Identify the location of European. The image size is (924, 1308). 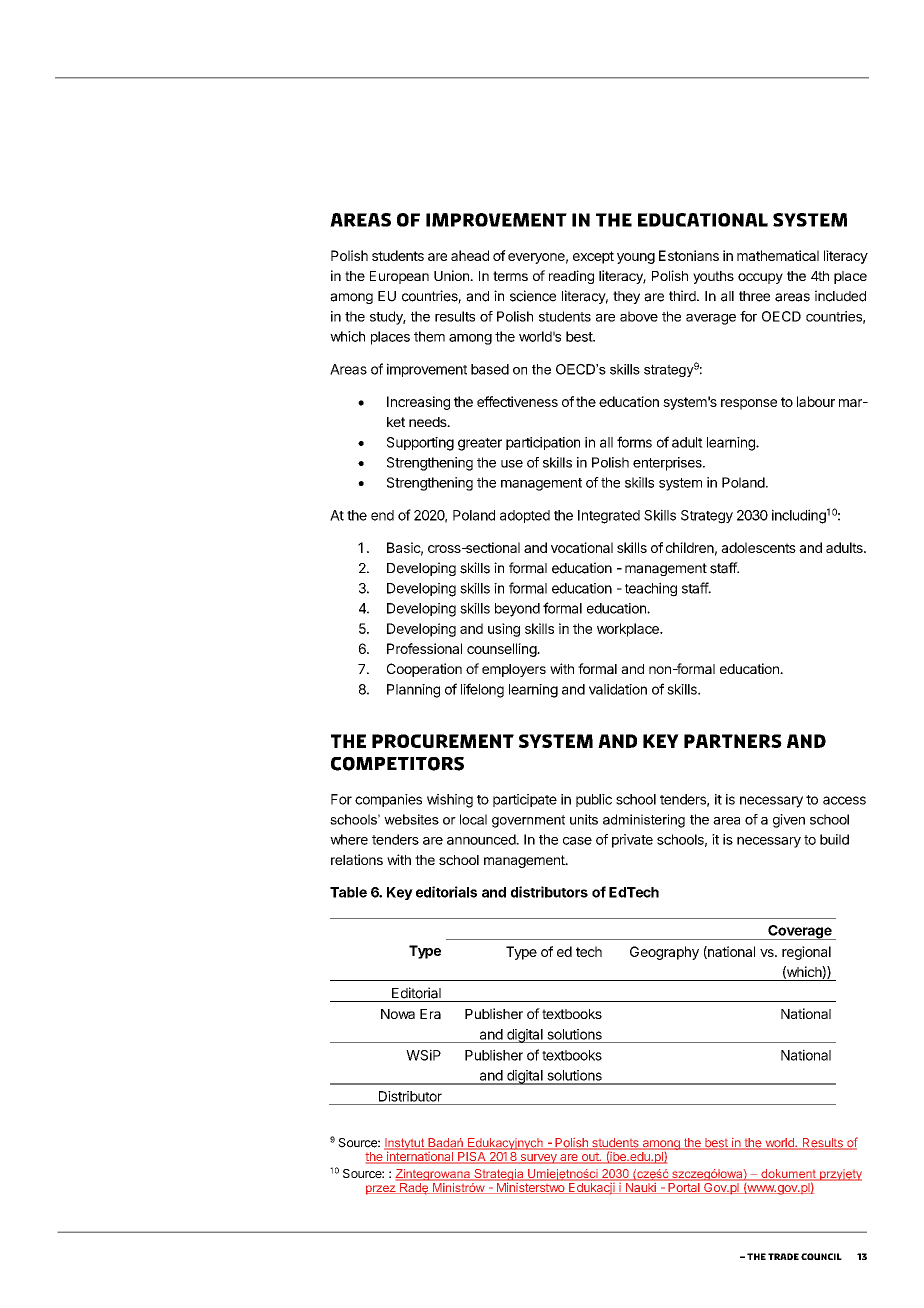
(399, 277).
